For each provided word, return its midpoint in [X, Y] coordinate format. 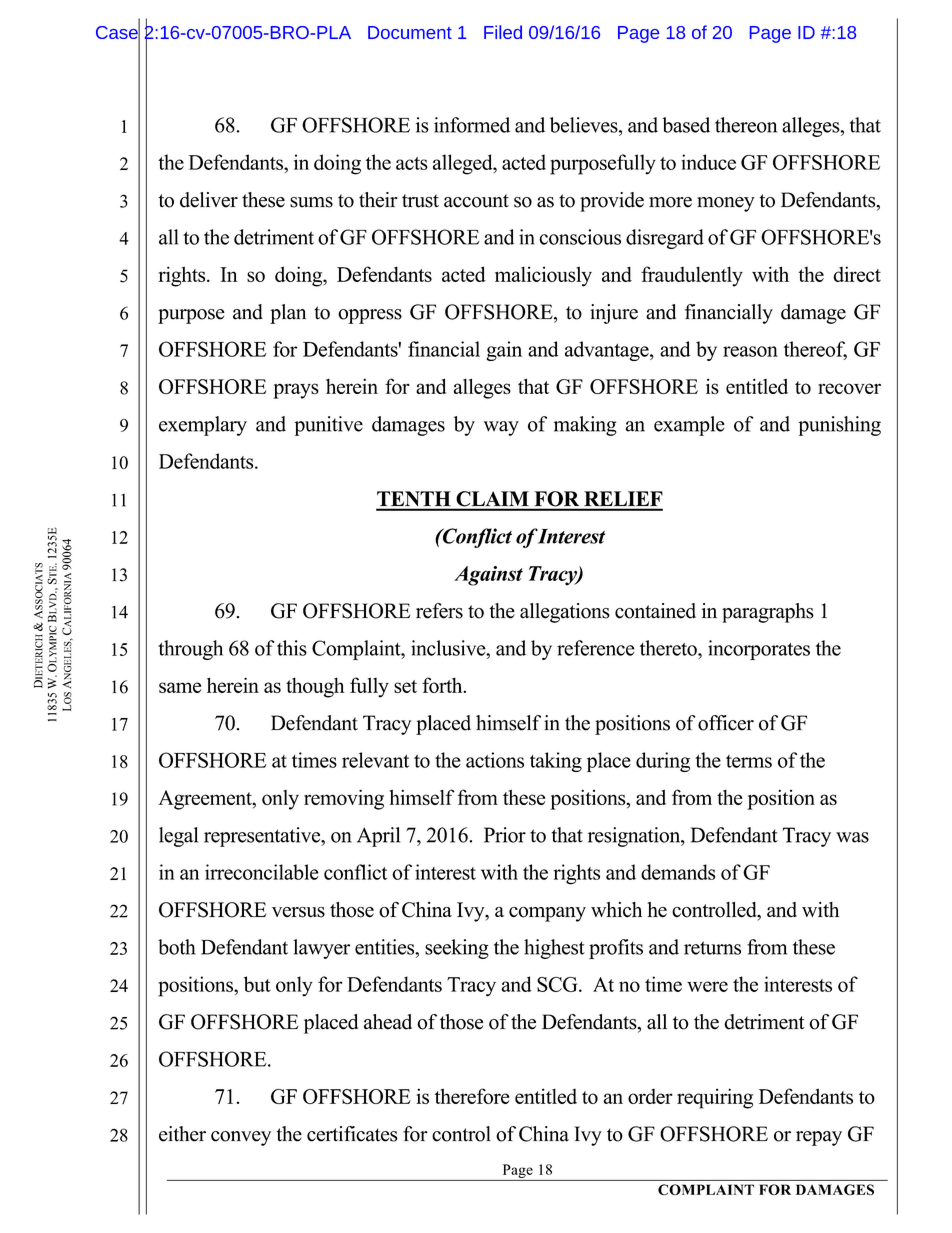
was [852, 837]
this [292, 648]
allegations [565, 613]
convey [241, 1138]
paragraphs [768, 613]
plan [288, 314]
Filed [503, 32]
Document [410, 32]
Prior [505, 835]
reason [750, 351]
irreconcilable [262, 872]
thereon [746, 125]
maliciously [543, 276]
